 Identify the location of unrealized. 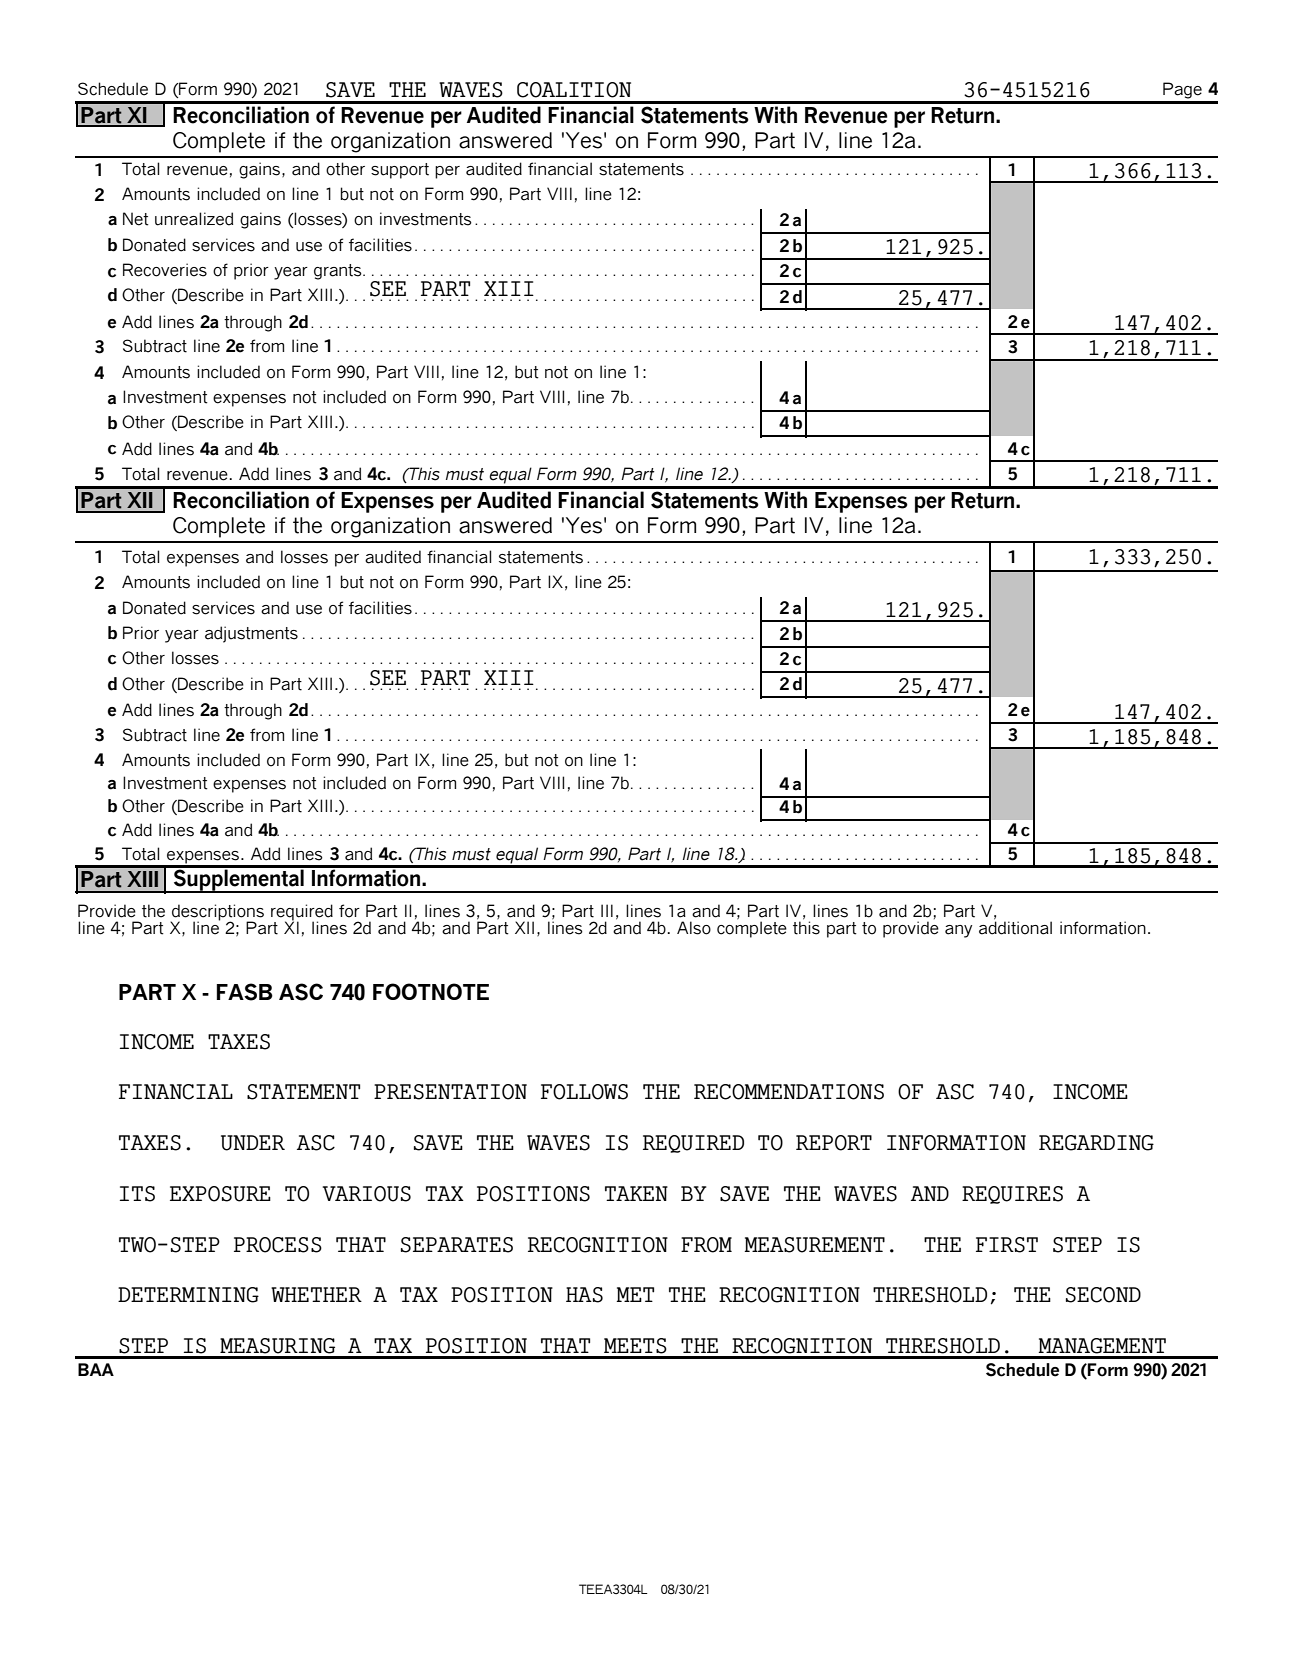
(194, 219).
